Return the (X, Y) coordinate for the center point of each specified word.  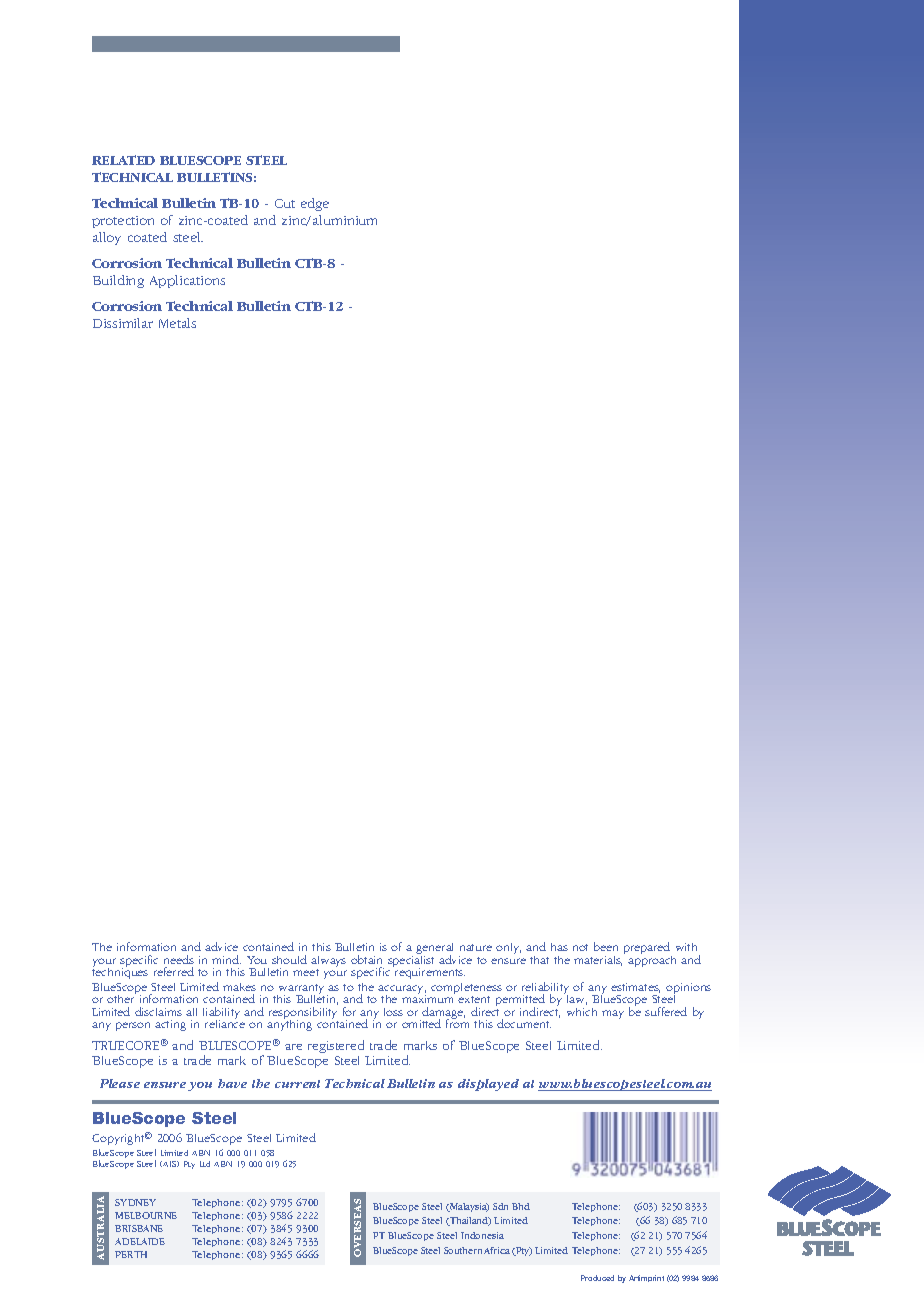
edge (315, 204)
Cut (285, 203)
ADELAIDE (140, 1241)
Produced (597, 1278)
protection (123, 222)
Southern (463, 1250)
